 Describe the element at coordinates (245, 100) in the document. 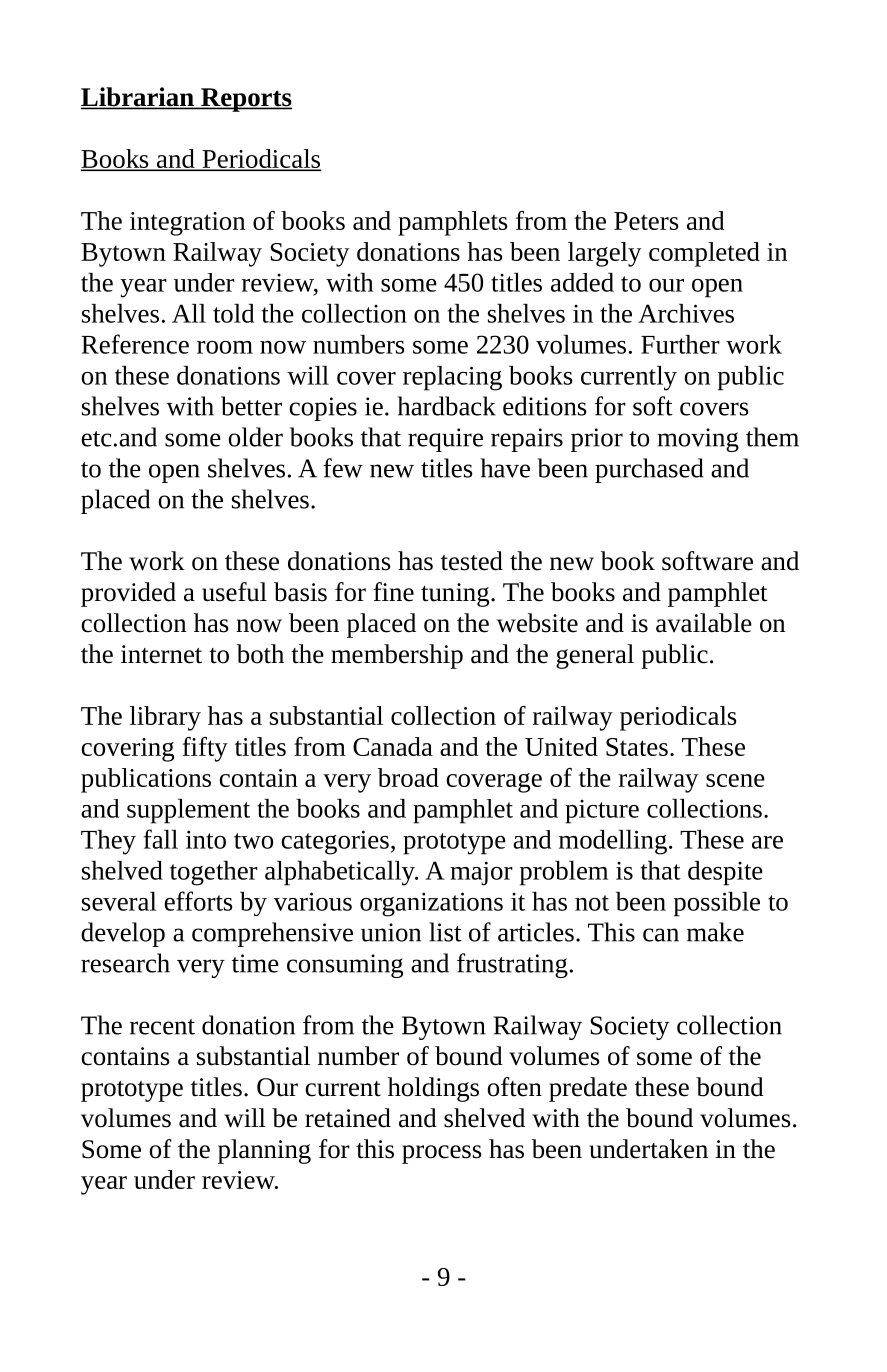

I see `Reports` at that location.
